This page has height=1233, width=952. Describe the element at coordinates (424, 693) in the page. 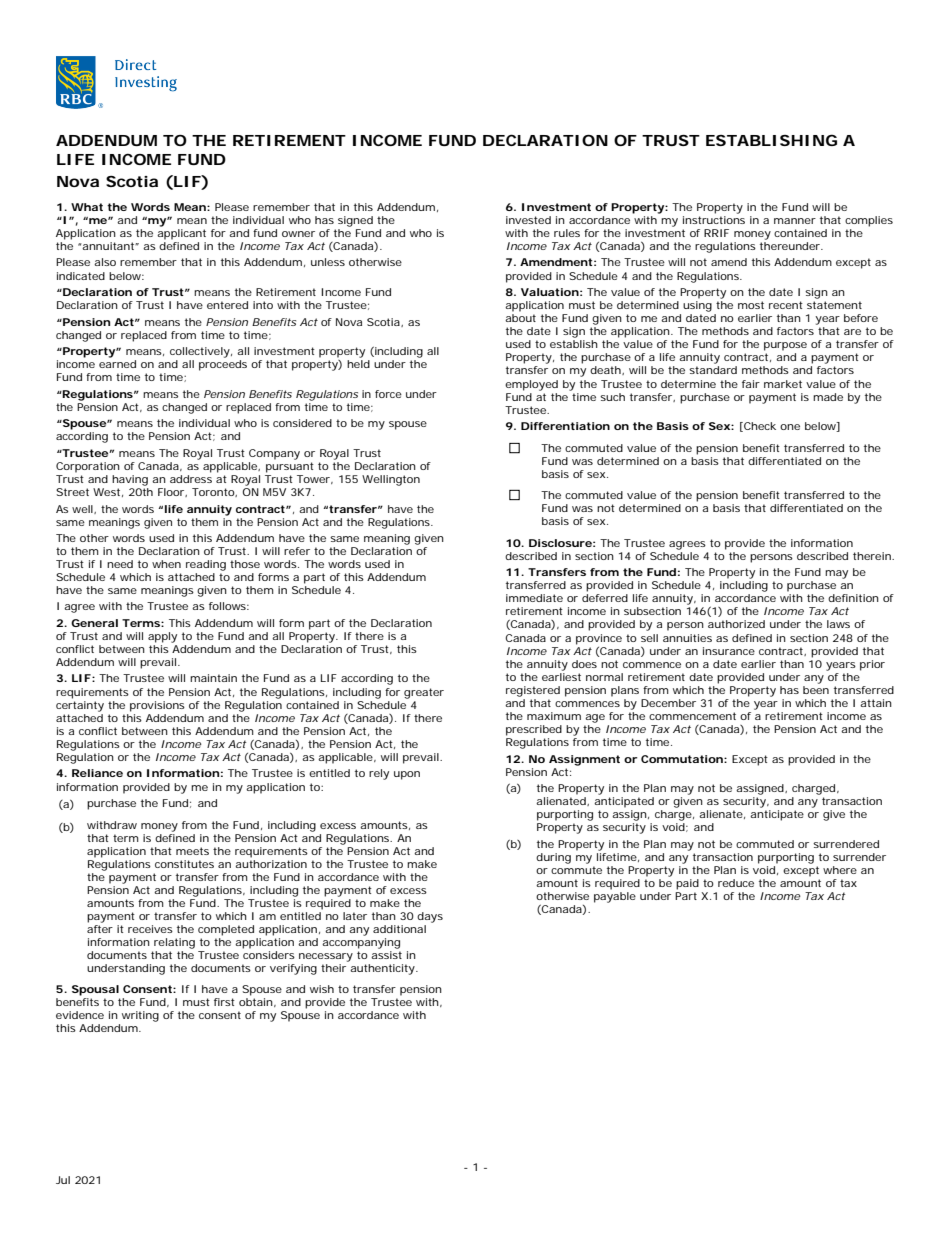

I see `greater` at that location.
